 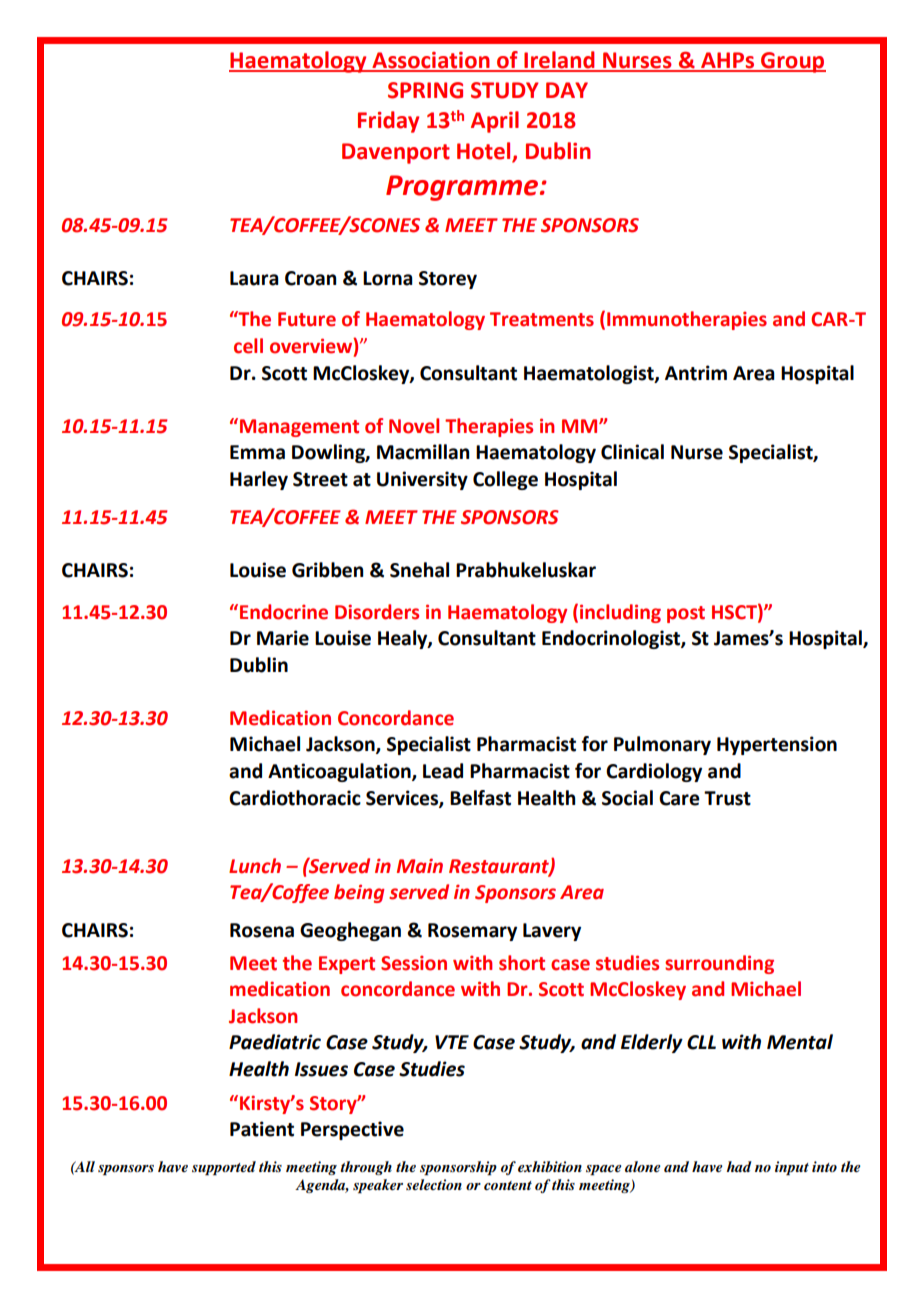 What do you see at coordinates (696, 373) in the screenshot?
I see `Antrim` at bounding box center [696, 373].
